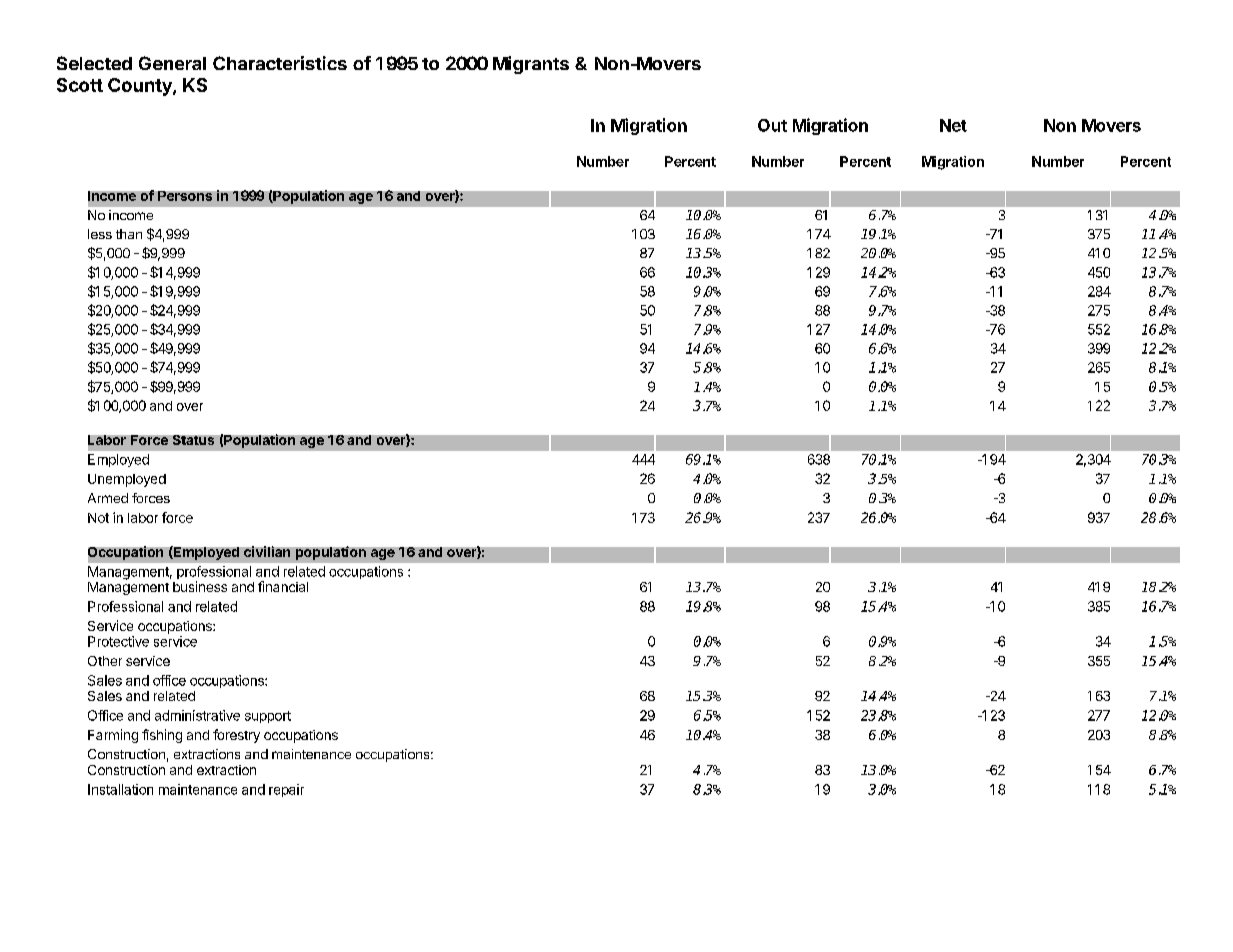 This screenshot has width=1233, height=952. What do you see at coordinates (531, 65) in the screenshot?
I see `Migrants` at bounding box center [531, 65].
